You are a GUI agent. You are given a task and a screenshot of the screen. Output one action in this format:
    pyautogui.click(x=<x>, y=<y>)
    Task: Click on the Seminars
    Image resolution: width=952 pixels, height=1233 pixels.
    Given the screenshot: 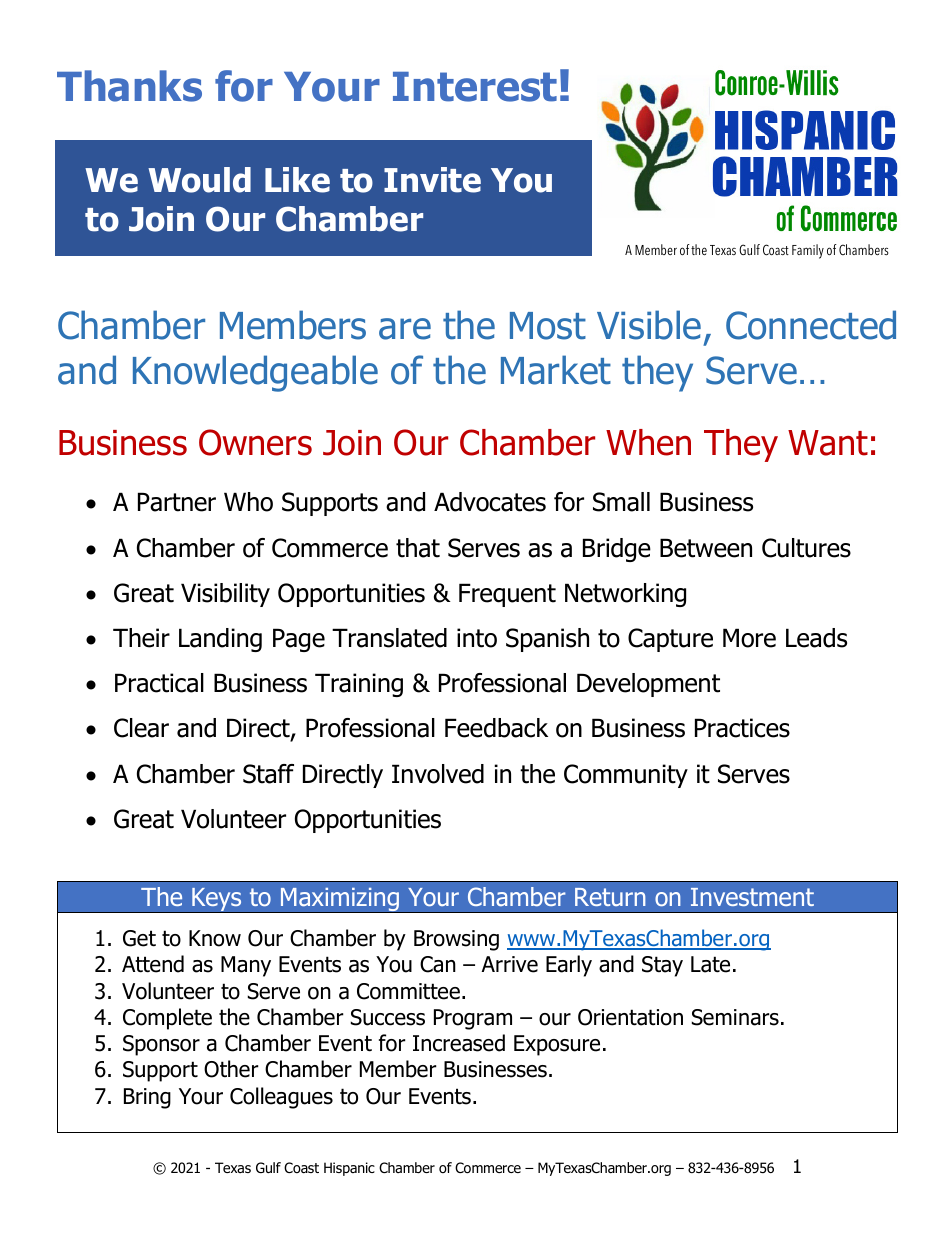 What is the action you would take?
    pyautogui.click(x=735, y=1017)
